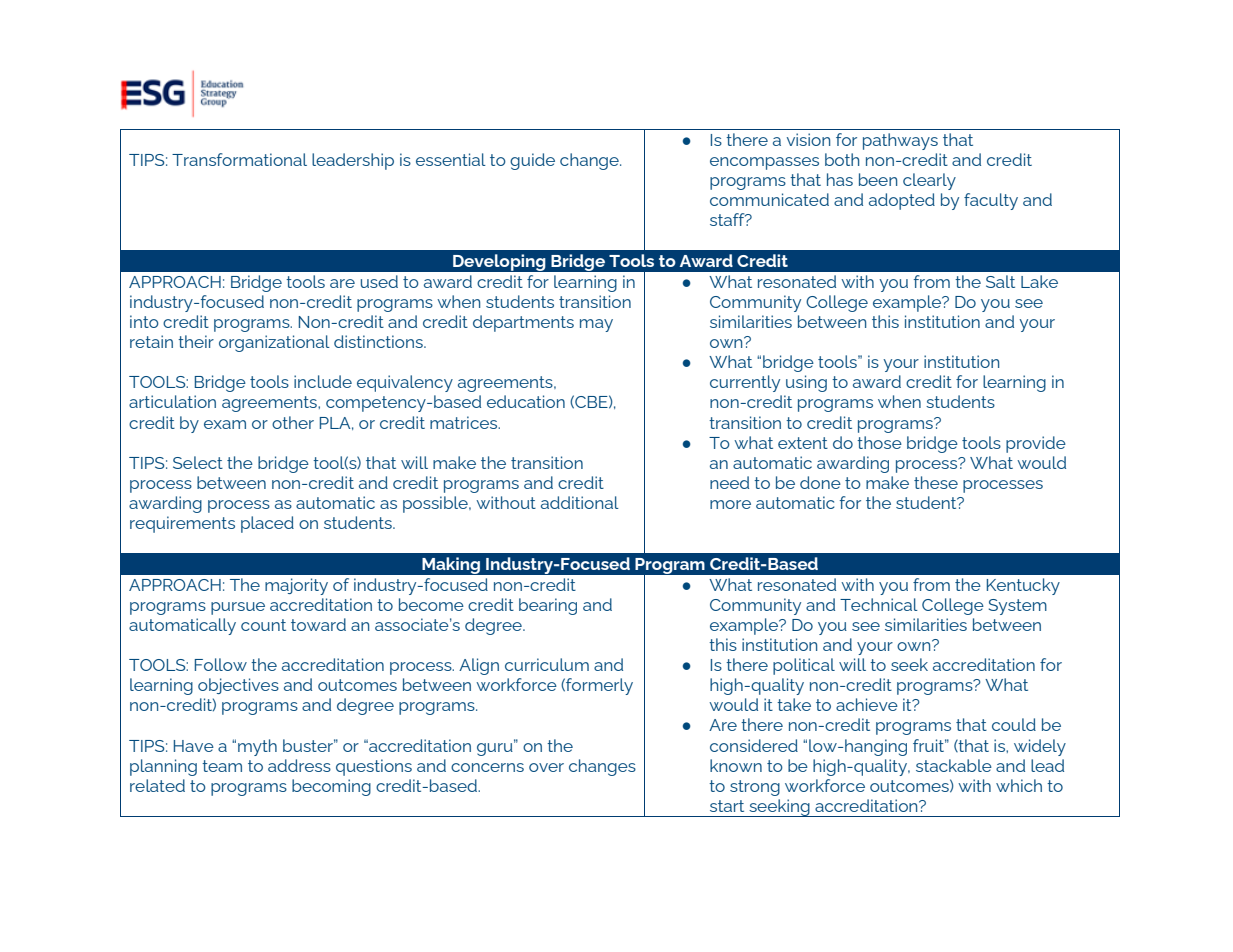  What do you see at coordinates (580, 502) in the page?
I see `additional` at bounding box center [580, 502].
